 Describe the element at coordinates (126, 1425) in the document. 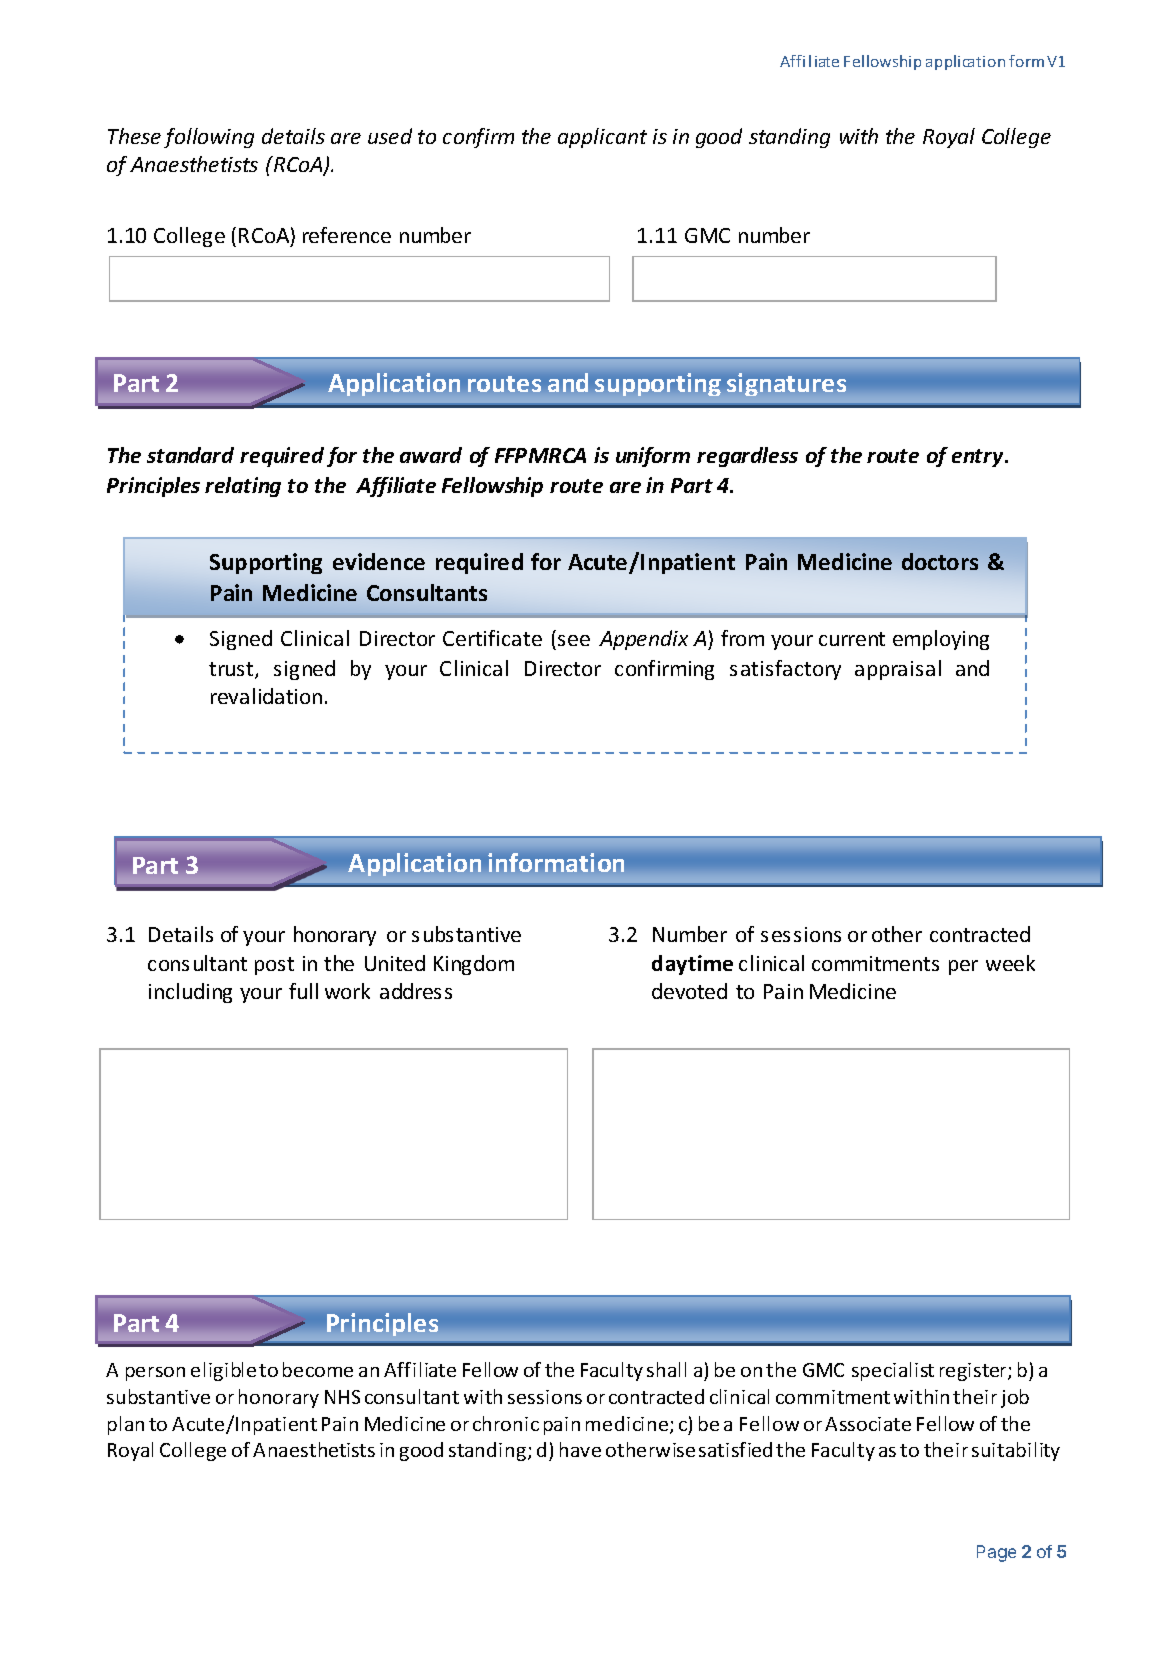

I see `plan` at that location.
